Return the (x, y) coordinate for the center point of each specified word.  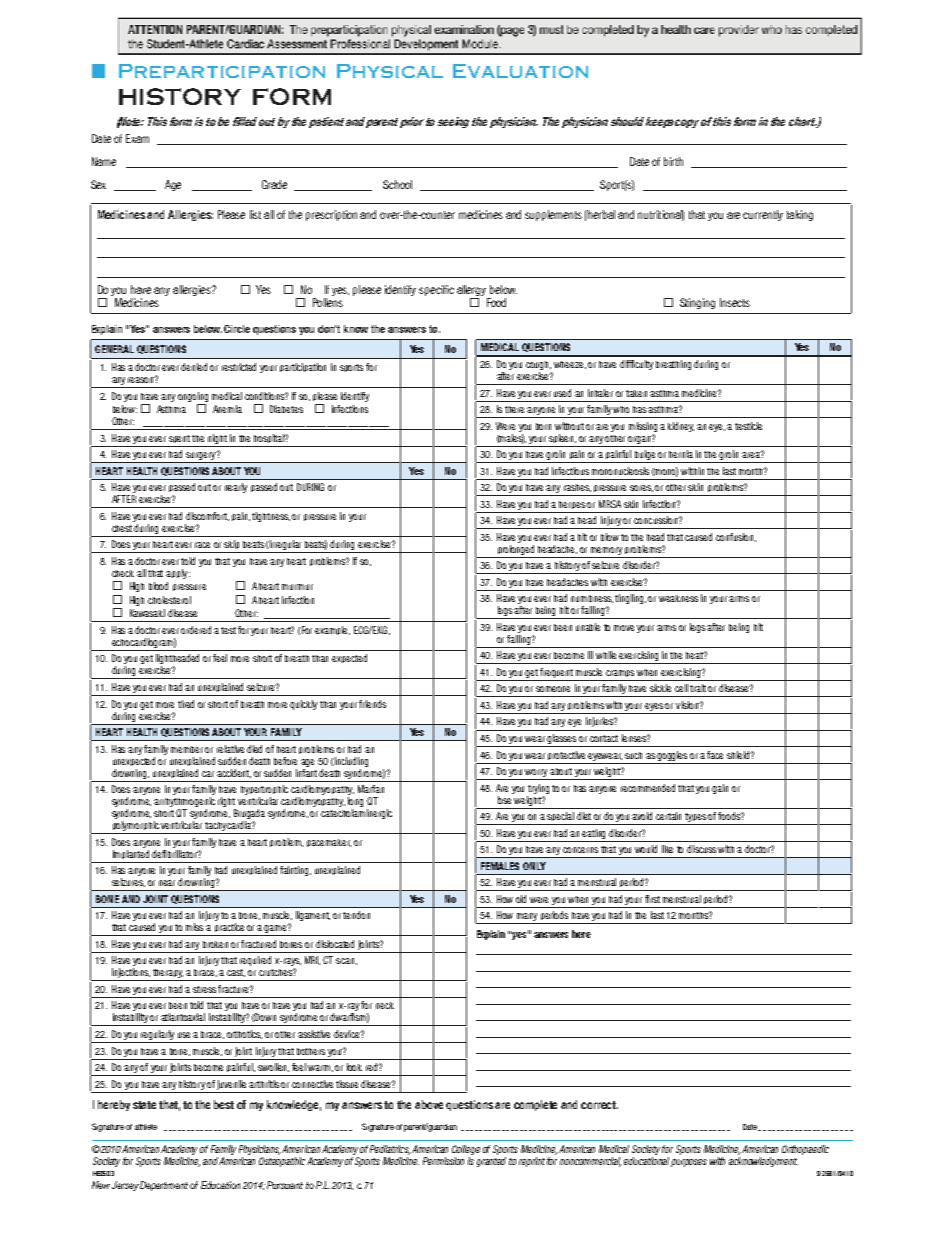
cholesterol (169, 600)
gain (720, 789)
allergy (471, 290)
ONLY (534, 866)
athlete (146, 1127)
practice (230, 929)
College (466, 1150)
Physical (390, 71)
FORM (292, 96)
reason (142, 379)
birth (673, 161)
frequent (556, 673)
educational (646, 1161)
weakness (678, 598)
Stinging (697, 303)
